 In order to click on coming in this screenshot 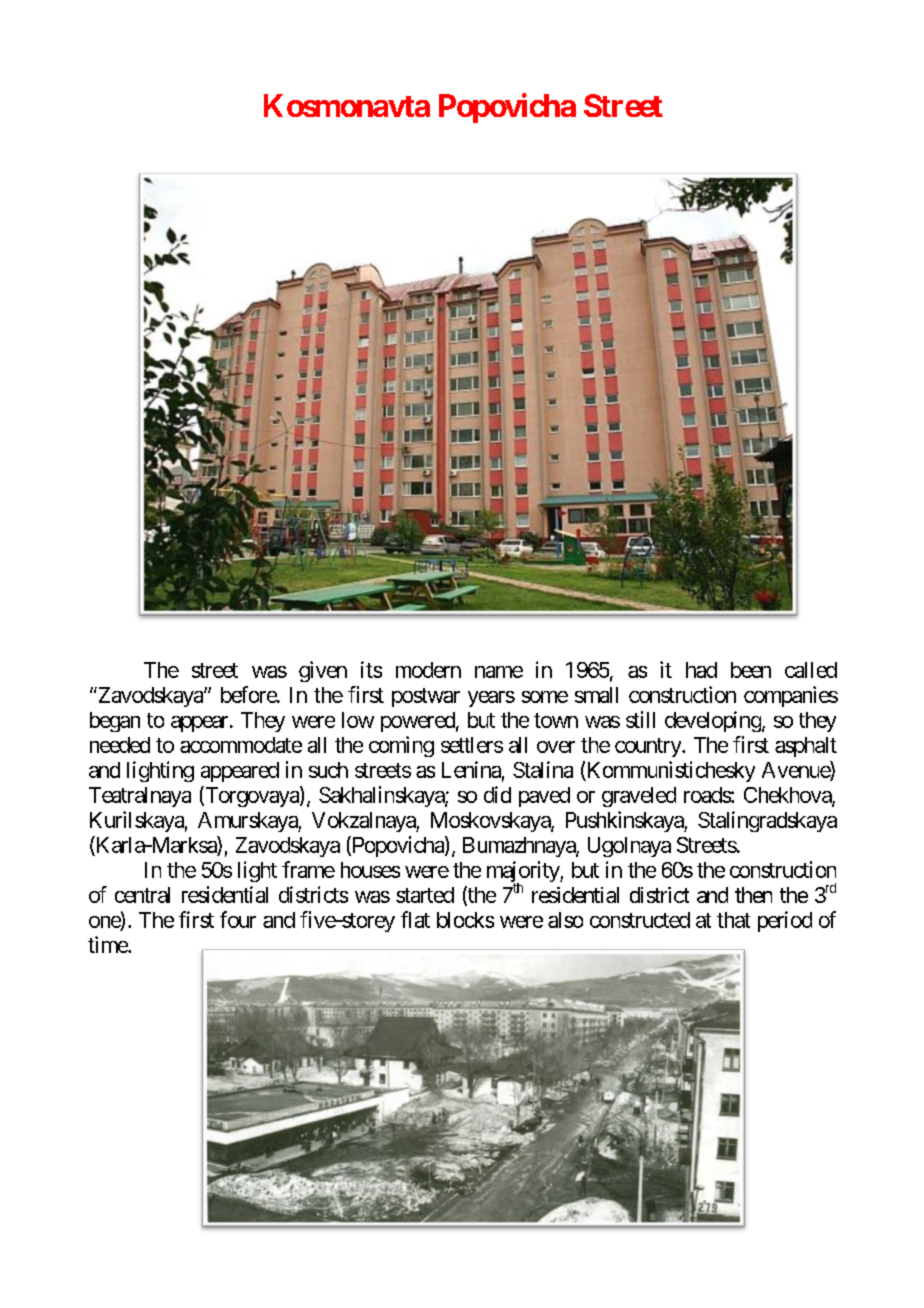, I will do `click(401, 746)`.
